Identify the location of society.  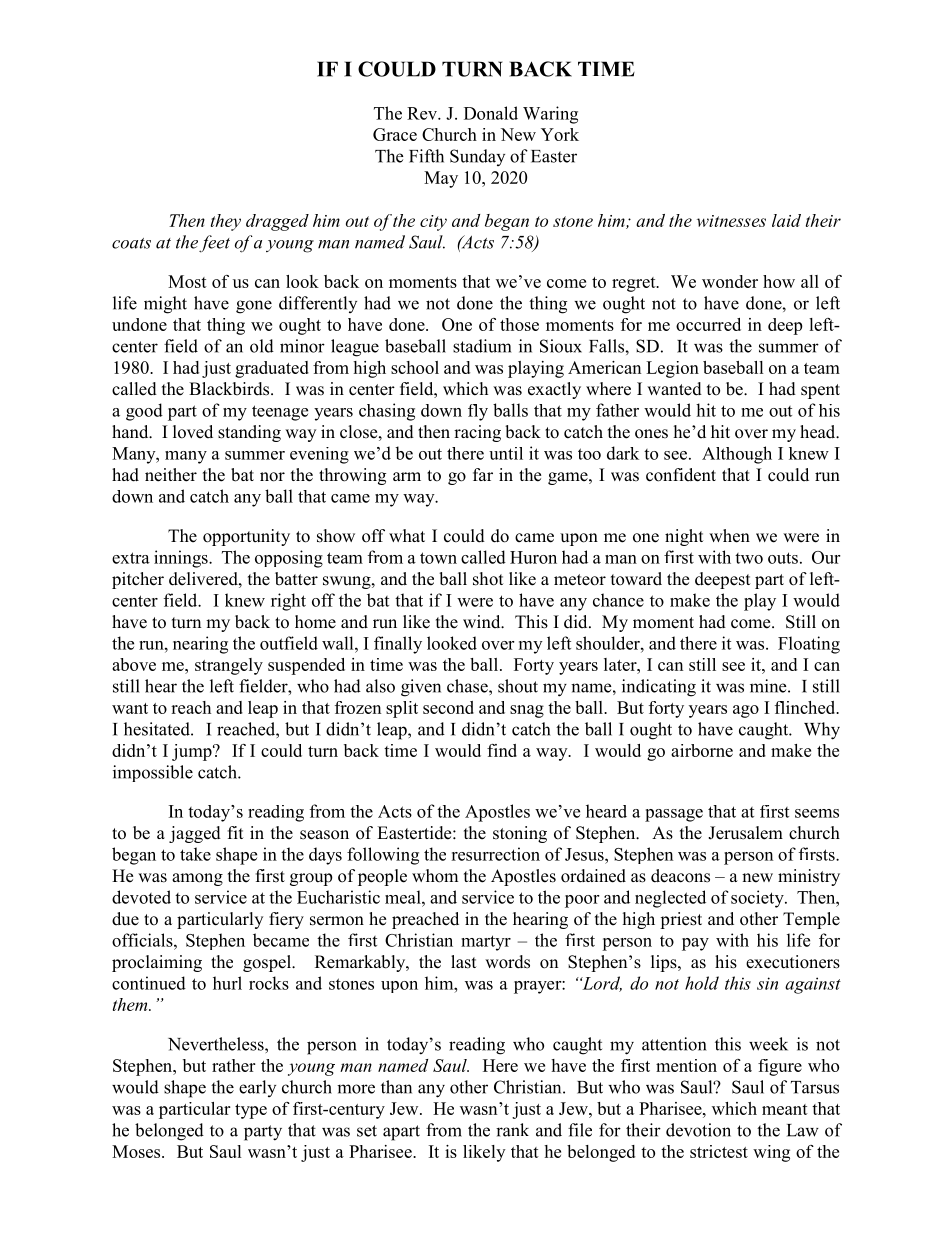
(758, 899).
